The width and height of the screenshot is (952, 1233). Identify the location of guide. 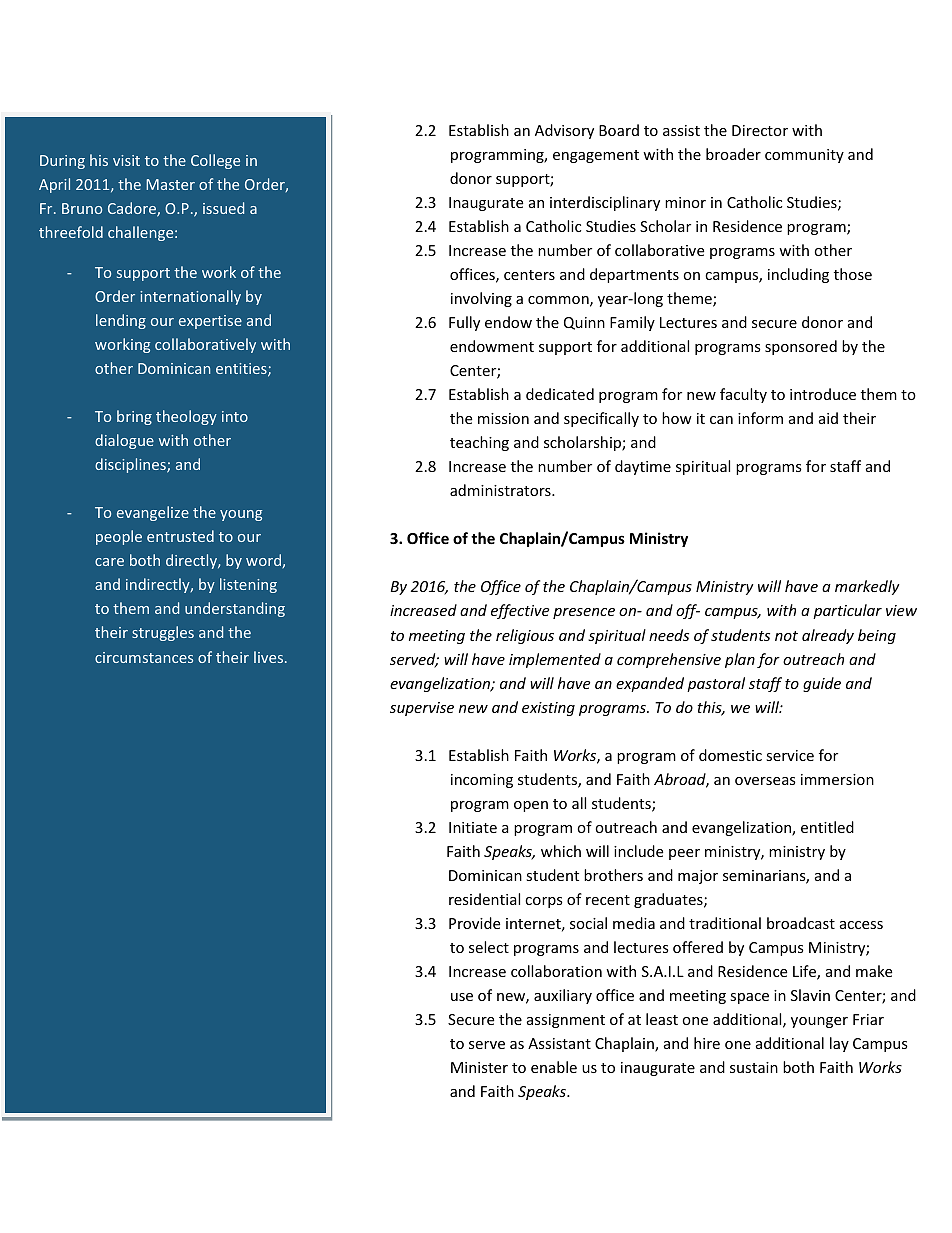
(822, 684).
